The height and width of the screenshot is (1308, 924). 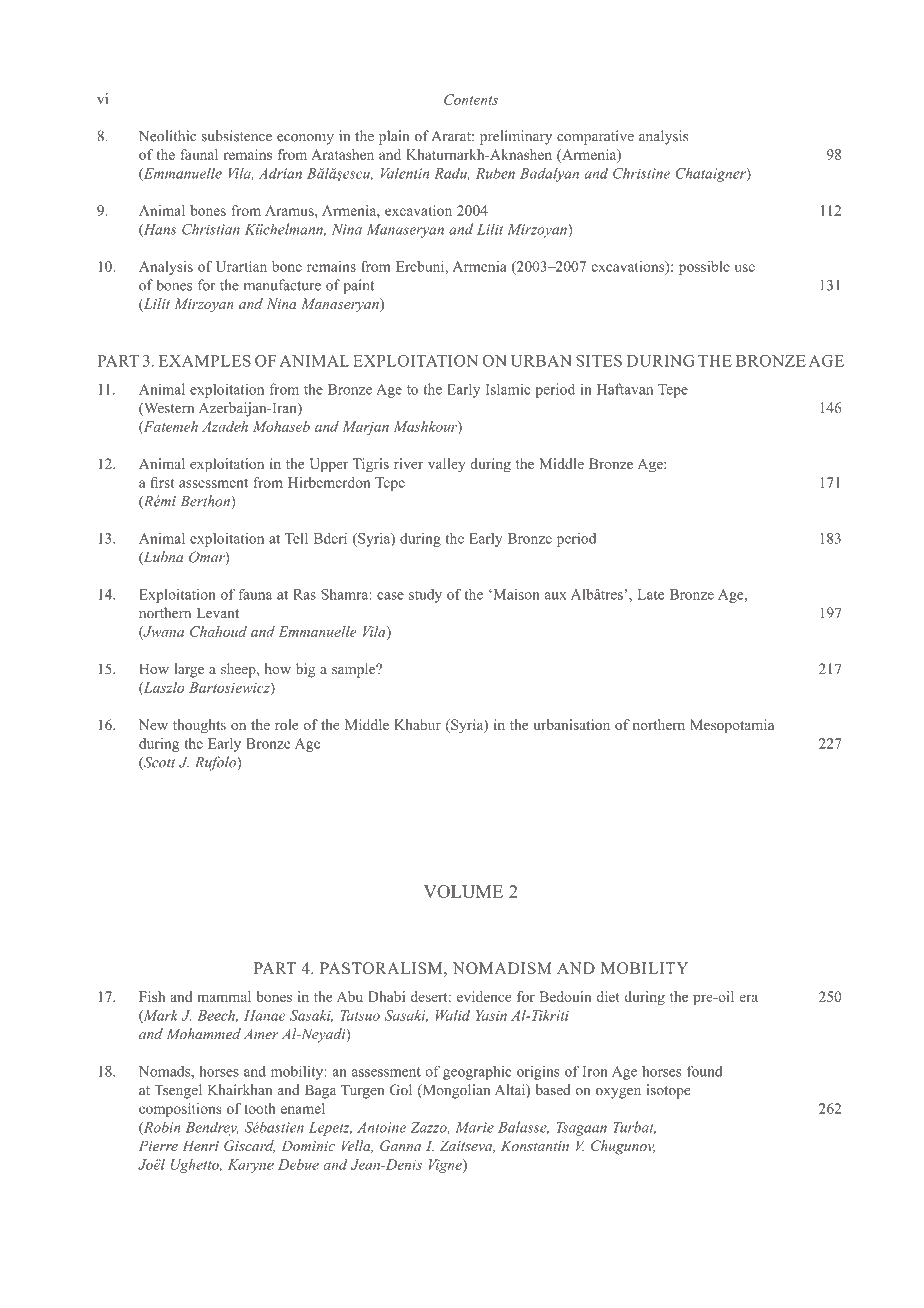 What do you see at coordinates (471, 99) in the screenshot?
I see `Contents` at bounding box center [471, 99].
